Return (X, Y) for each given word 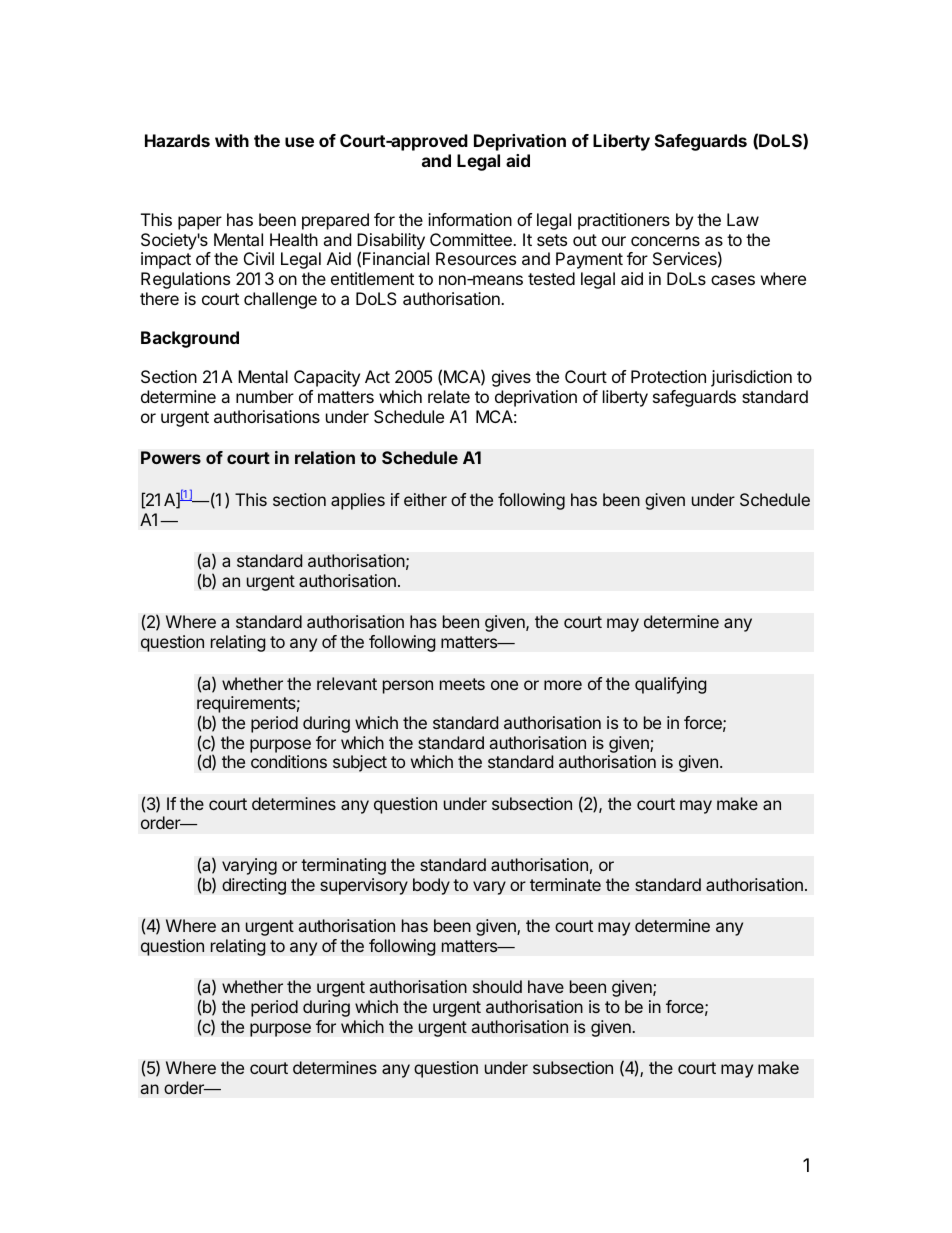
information (470, 219)
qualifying (670, 685)
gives (511, 378)
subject (360, 763)
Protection (668, 376)
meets (462, 684)
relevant (347, 683)
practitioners (624, 221)
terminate (565, 884)
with (232, 140)
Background (190, 339)
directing (254, 886)
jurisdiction (751, 378)
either (425, 499)
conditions (289, 761)
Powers (171, 457)
